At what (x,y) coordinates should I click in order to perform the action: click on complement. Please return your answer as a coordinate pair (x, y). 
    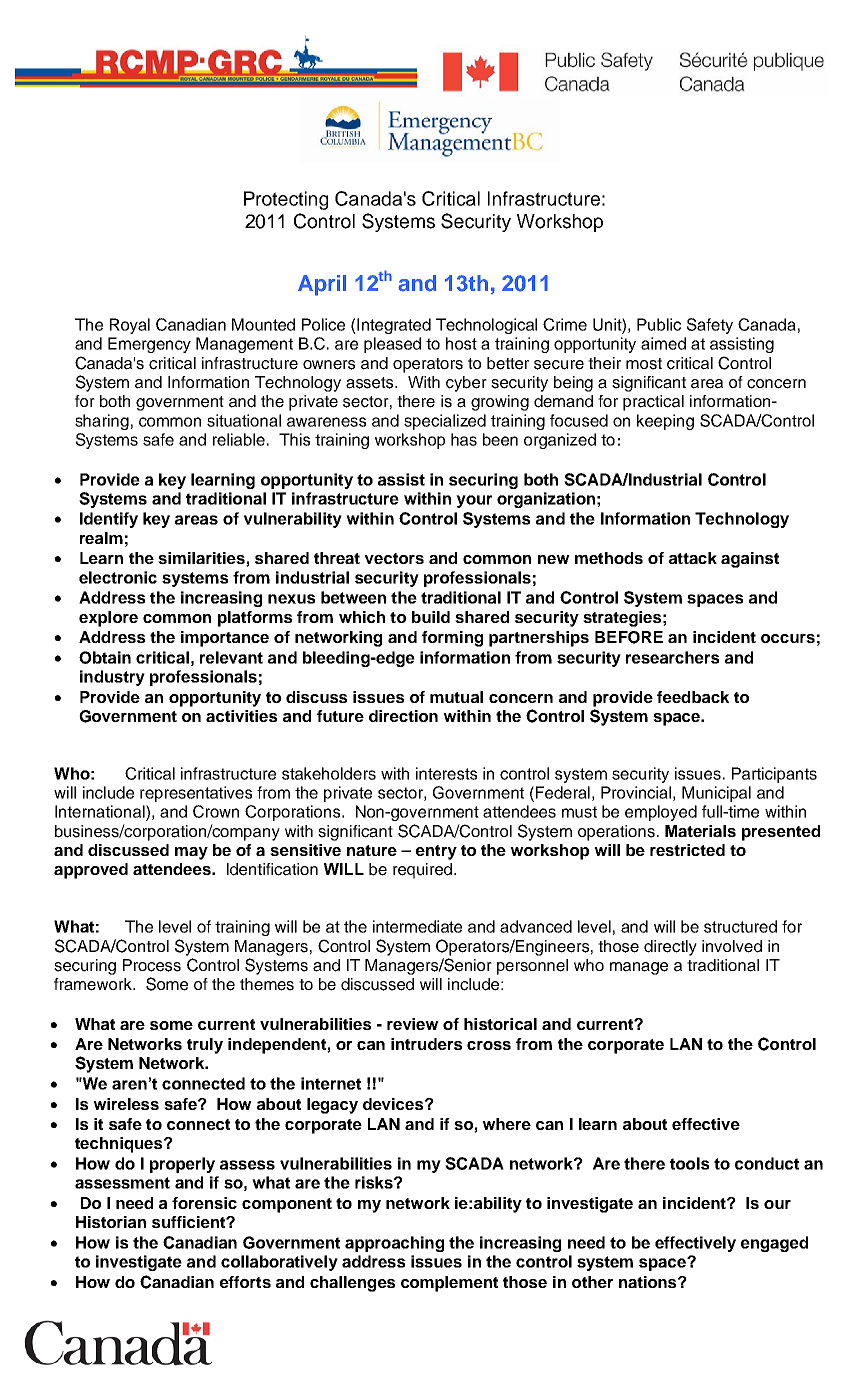
    Looking at the image, I should click on (449, 1284).
